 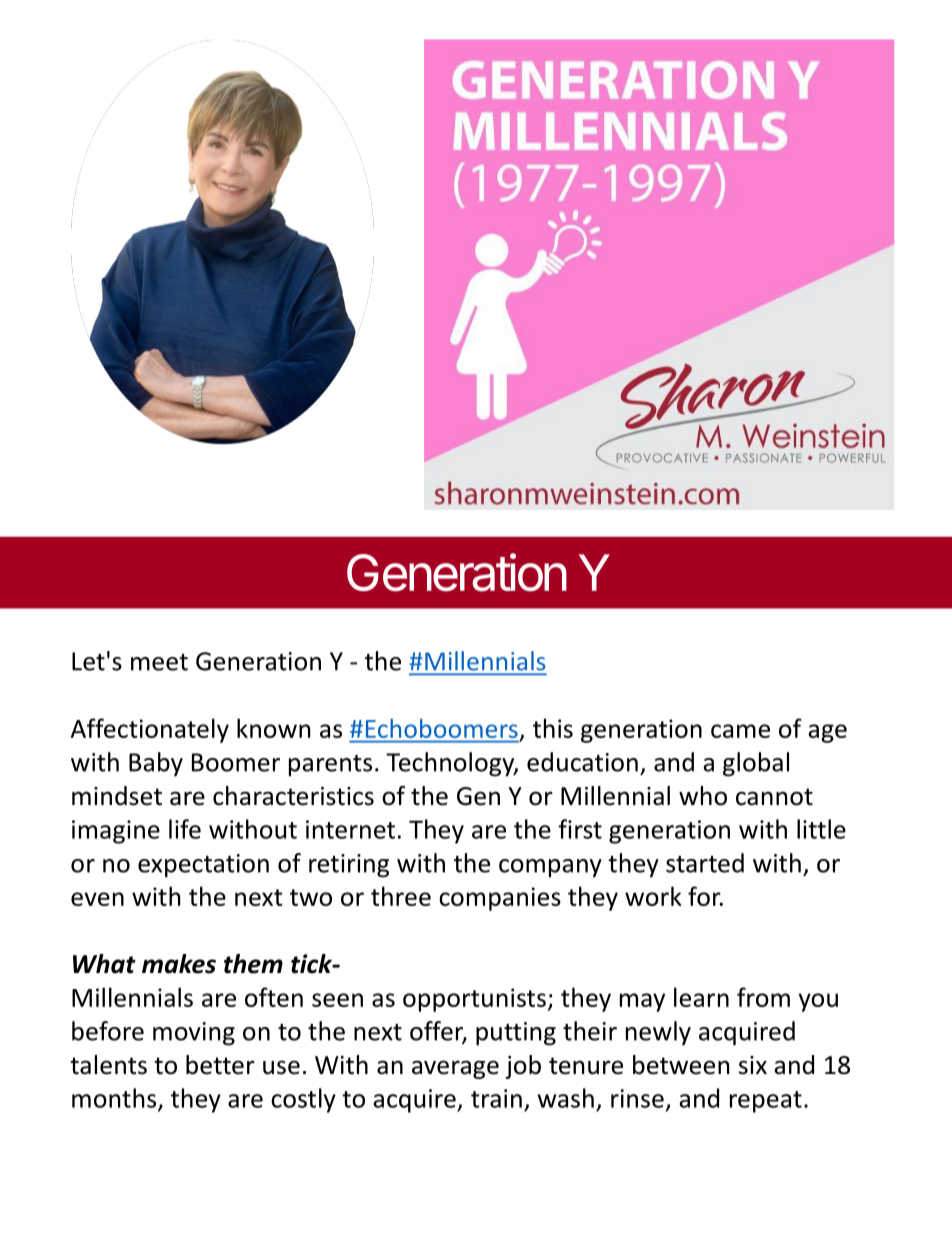 What do you see at coordinates (114, 1098) in the image?
I see `months` at bounding box center [114, 1098].
